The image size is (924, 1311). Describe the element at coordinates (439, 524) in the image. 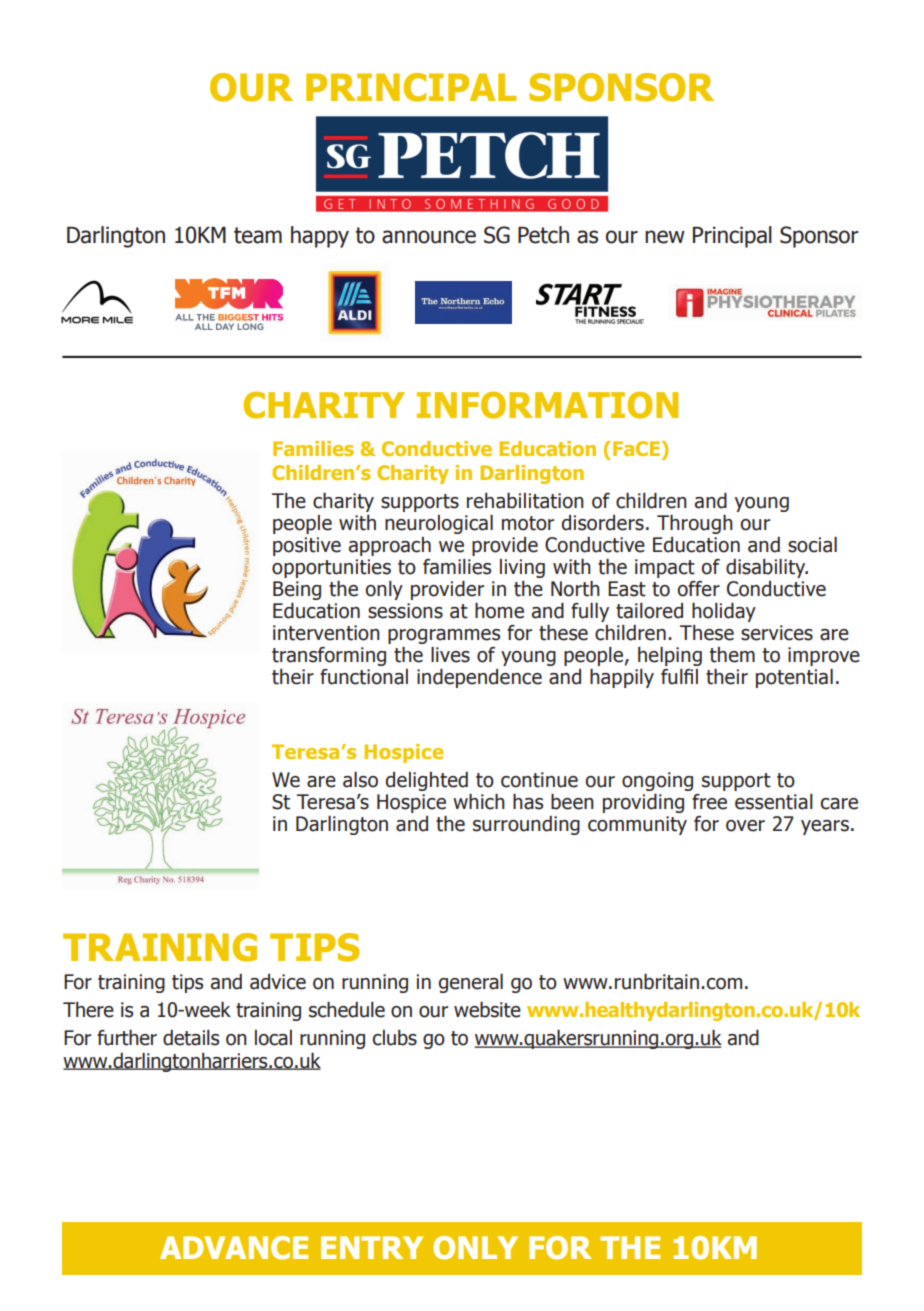

I see `neurological` at that location.
